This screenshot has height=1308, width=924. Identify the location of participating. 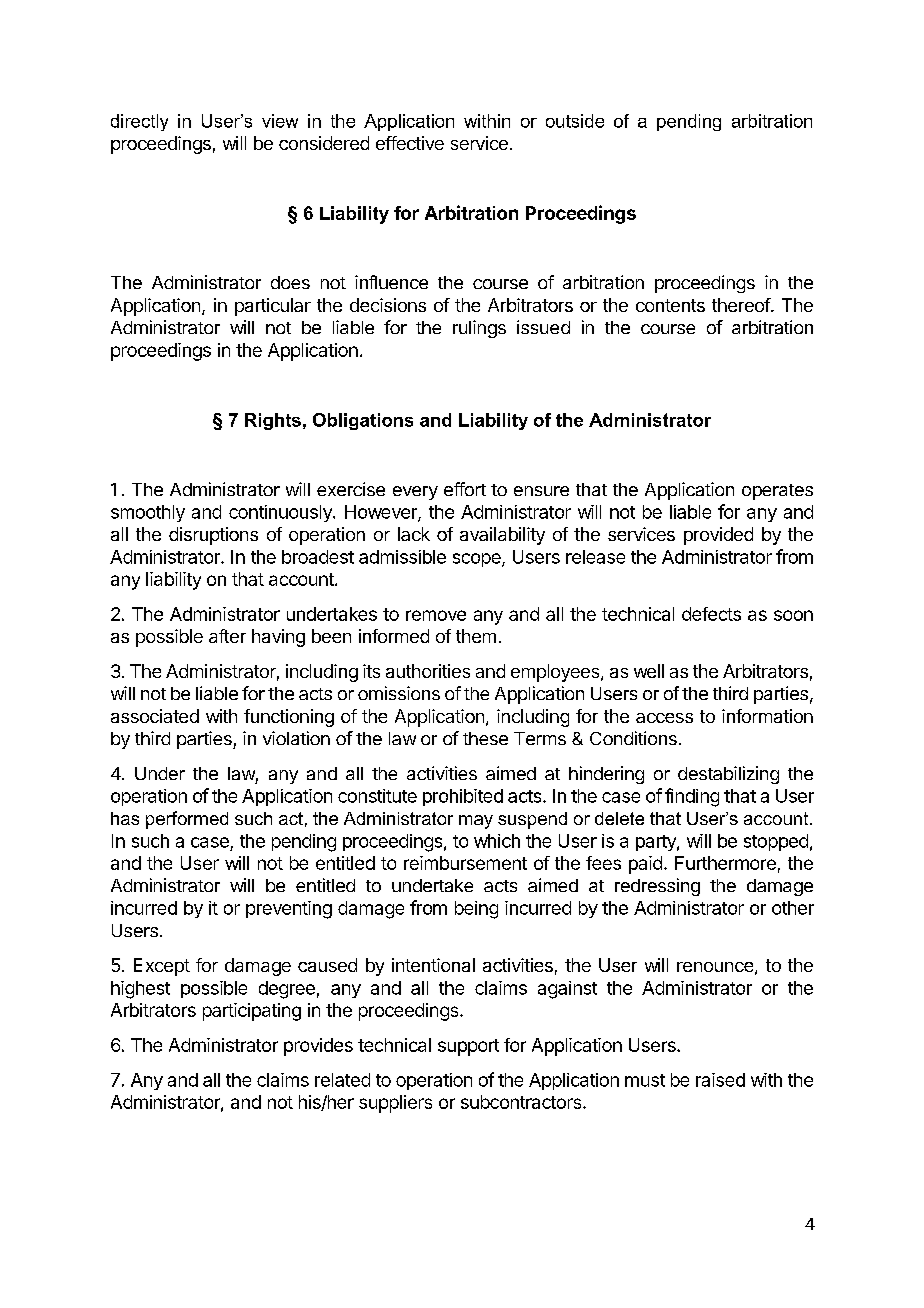
(252, 1012).
